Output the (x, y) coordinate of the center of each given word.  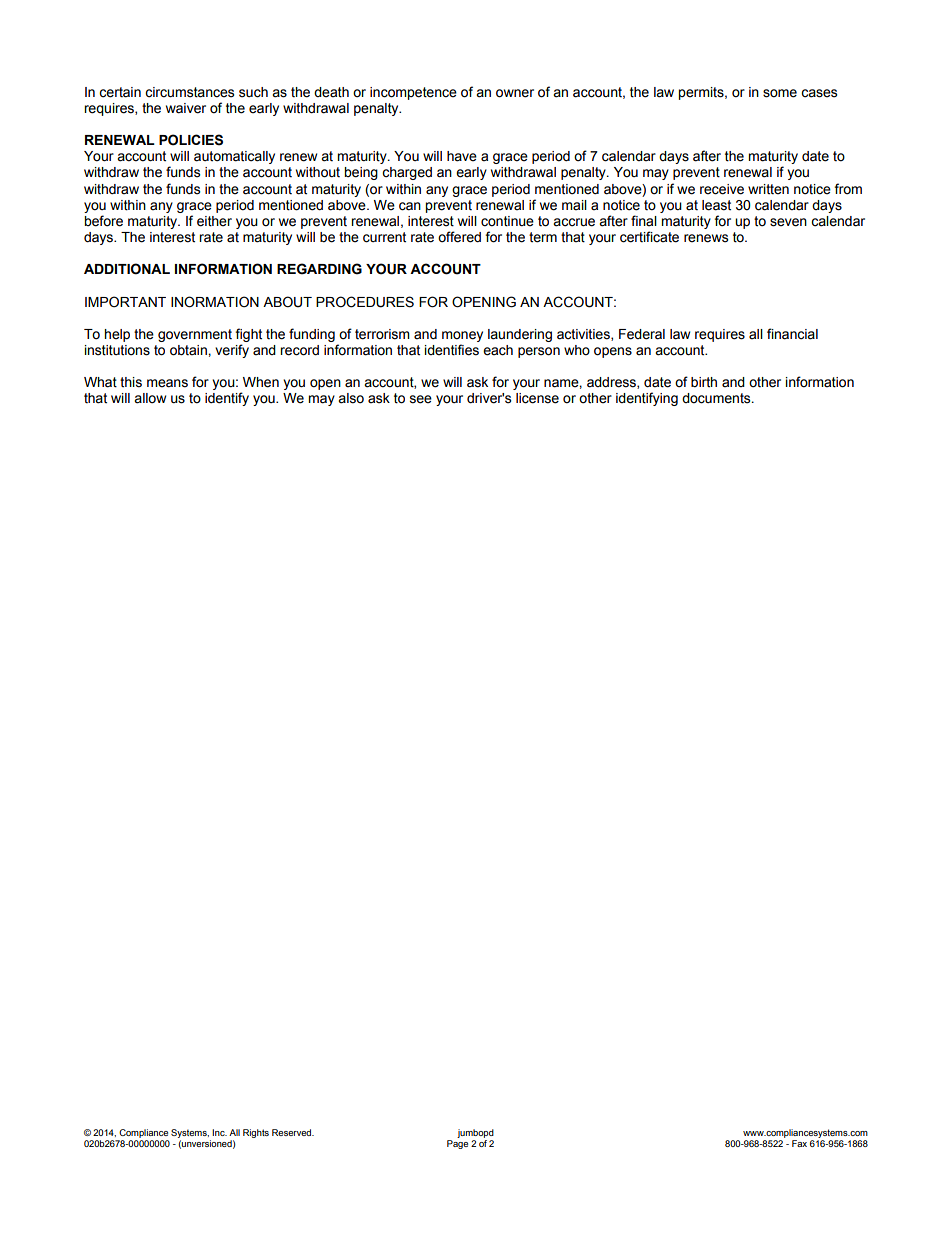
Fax (799, 1143)
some (780, 93)
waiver (186, 108)
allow (150, 398)
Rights (256, 1133)
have (462, 156)
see (421, 399)
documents (717, 398)
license (537, 398)
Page (457, 1143)
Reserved (293, 1132)
